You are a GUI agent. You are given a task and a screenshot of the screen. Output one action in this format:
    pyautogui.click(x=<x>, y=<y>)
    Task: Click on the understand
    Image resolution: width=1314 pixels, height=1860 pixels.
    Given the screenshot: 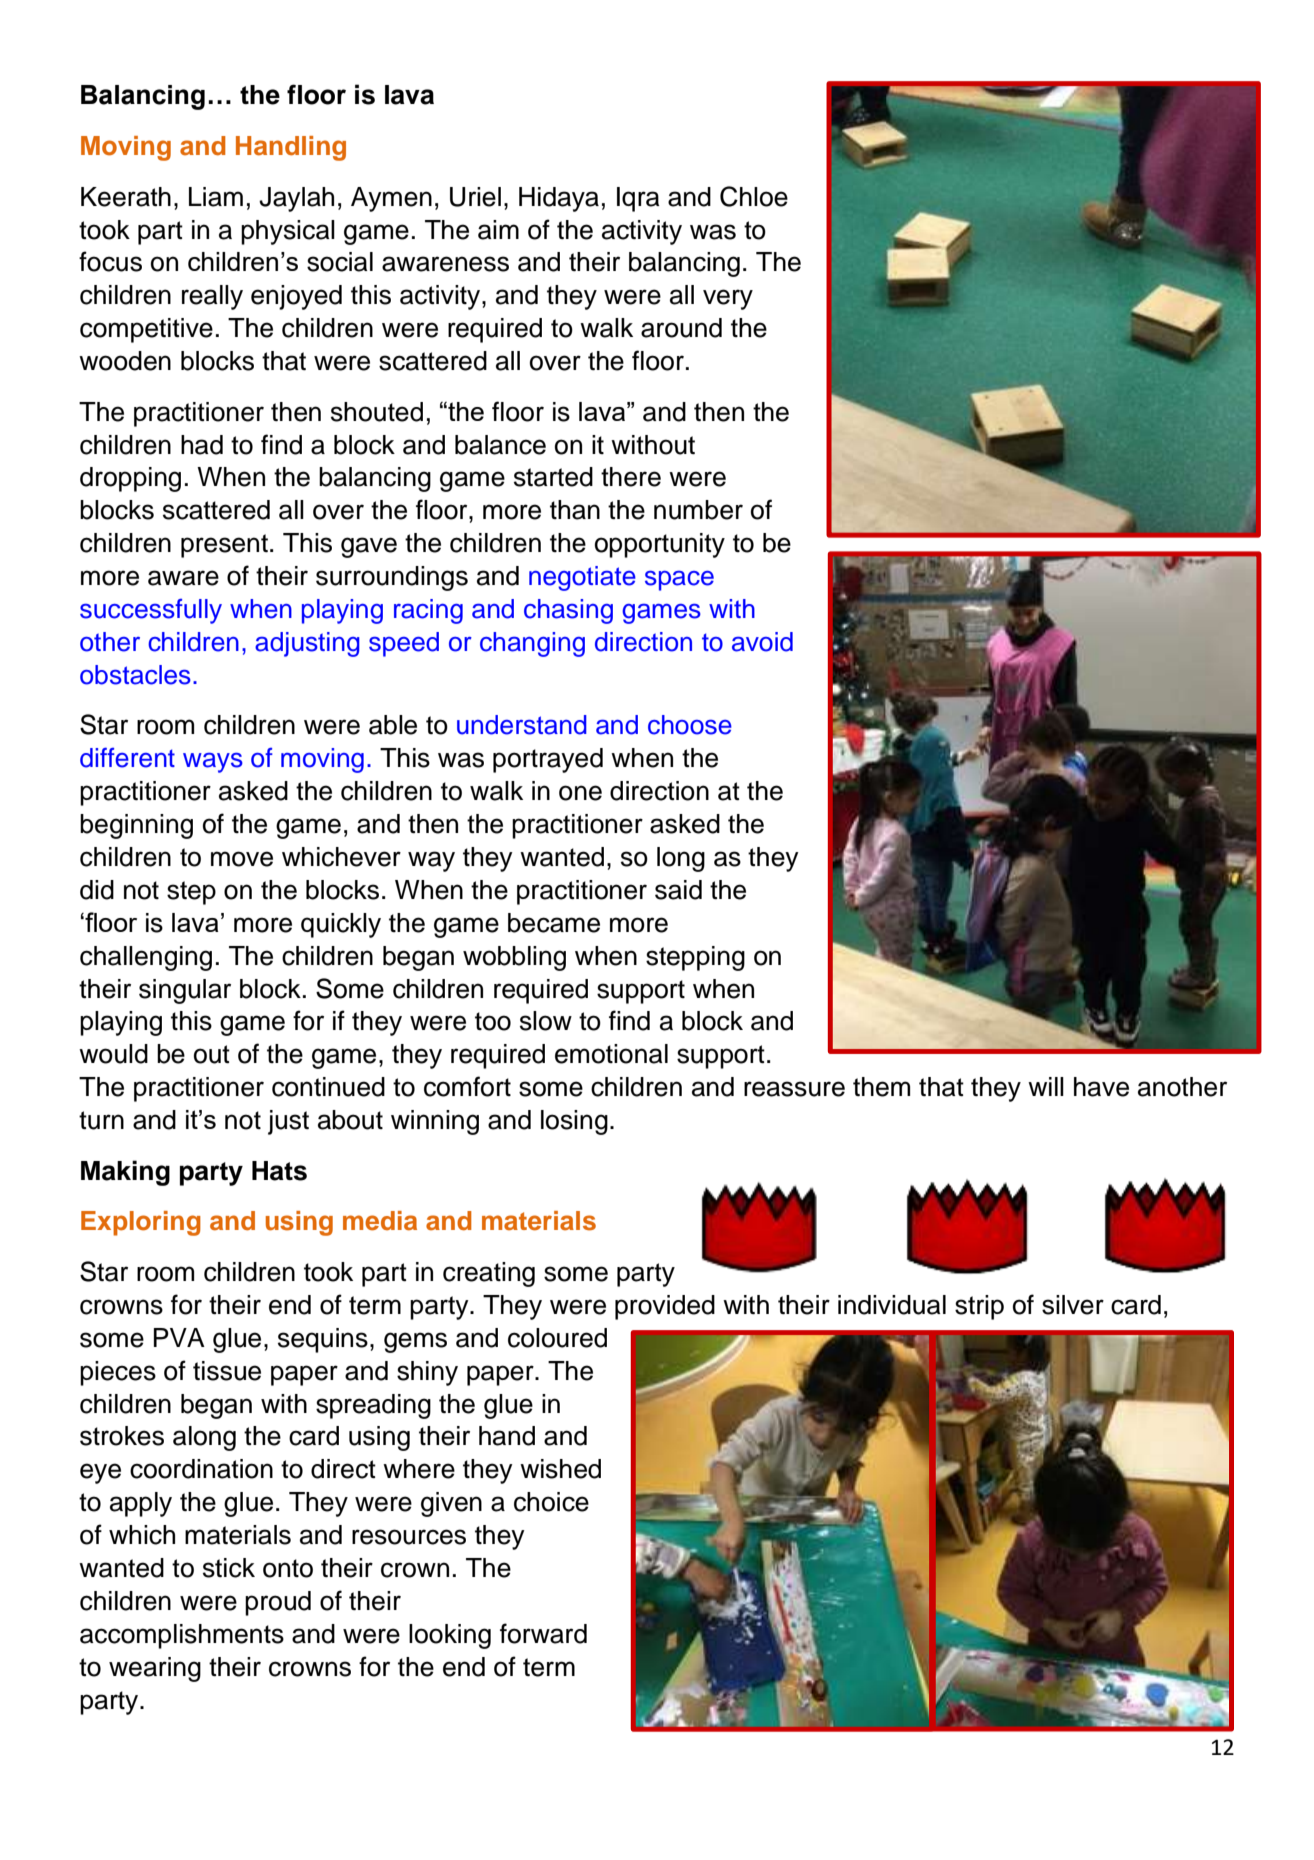 What is the action you would take?
    pyautogui.click(x=522, y=725)
